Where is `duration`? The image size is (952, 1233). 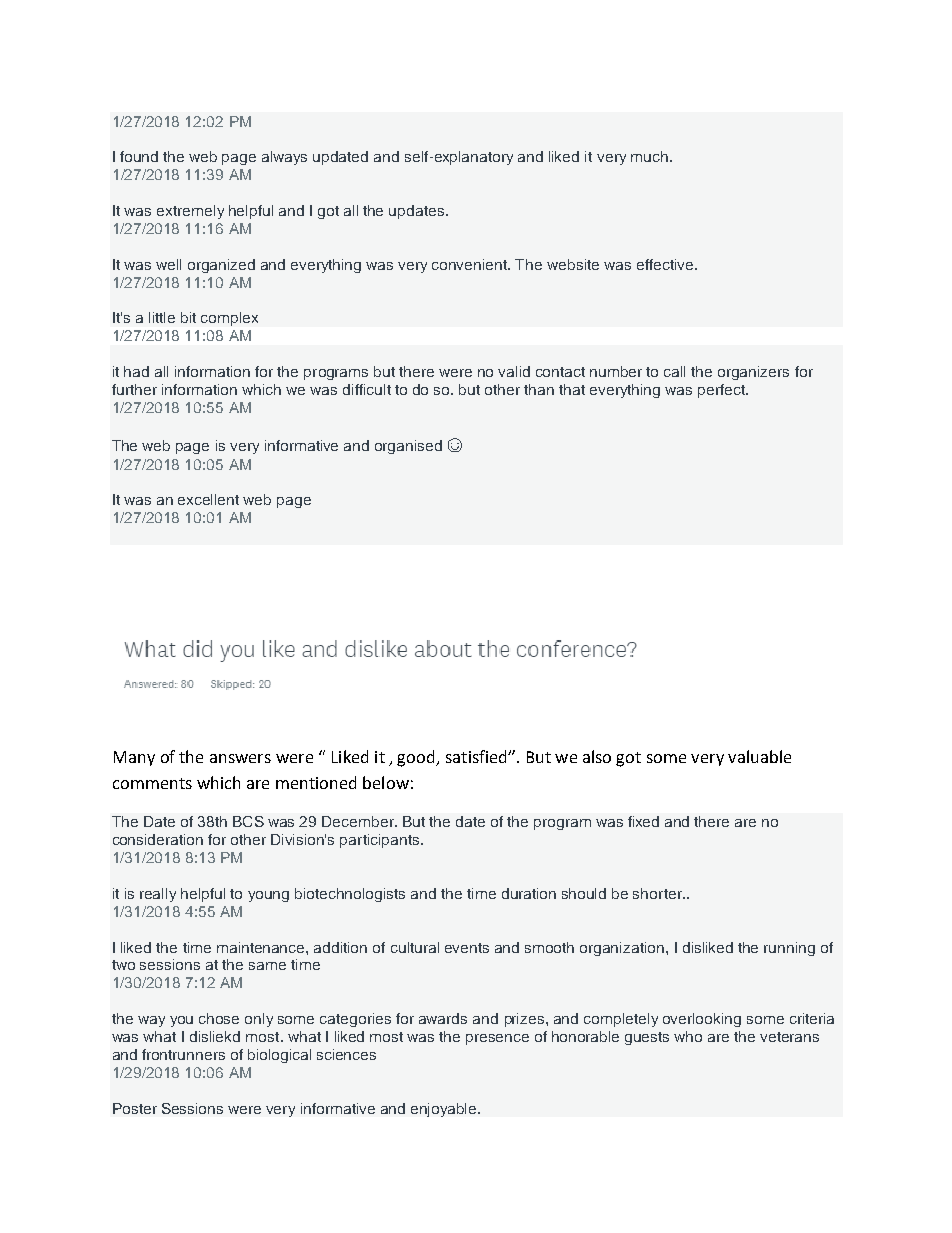
duration is located at coordinates (529, 893).
